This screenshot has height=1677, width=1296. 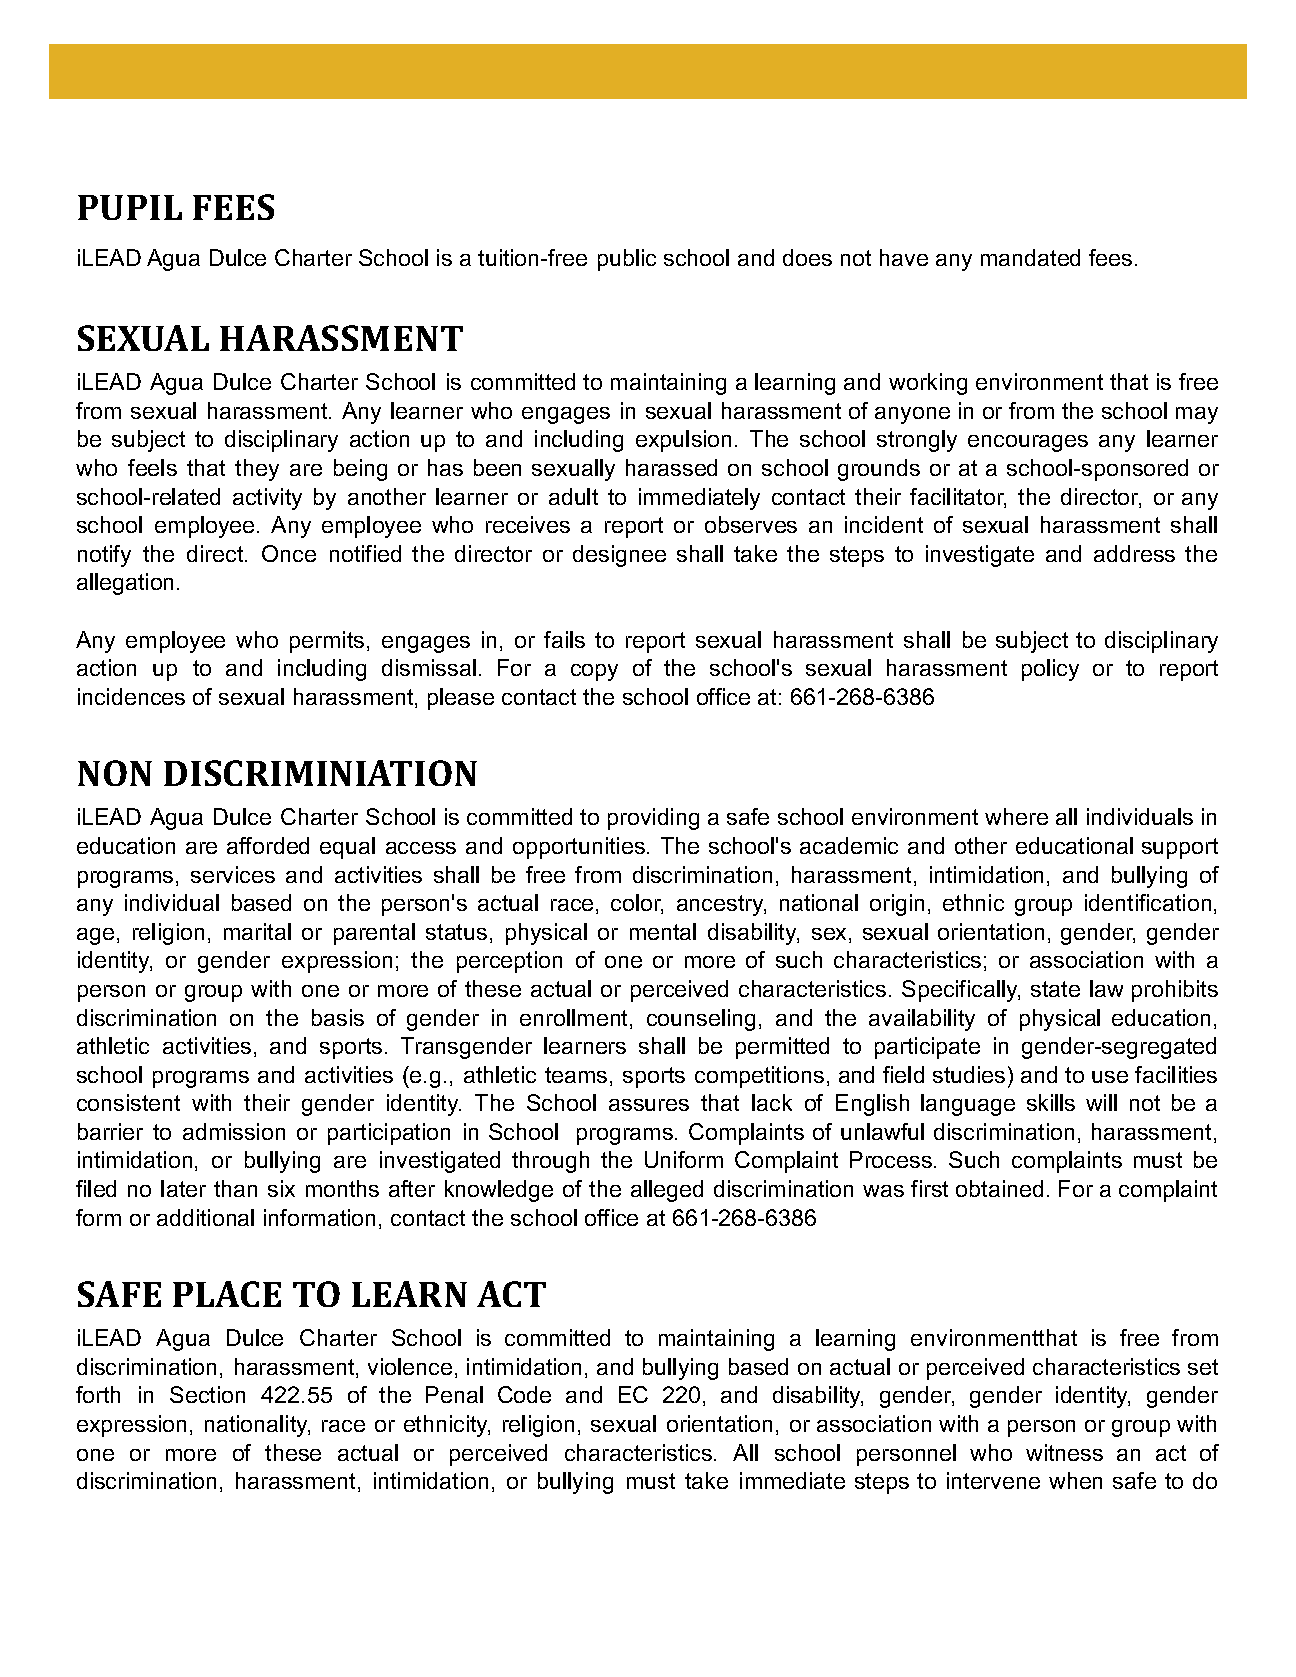 What do you see at coordinates (1064, 1452) in the screenshot?
I see `witness` at bounding box center [1064, 1452].
